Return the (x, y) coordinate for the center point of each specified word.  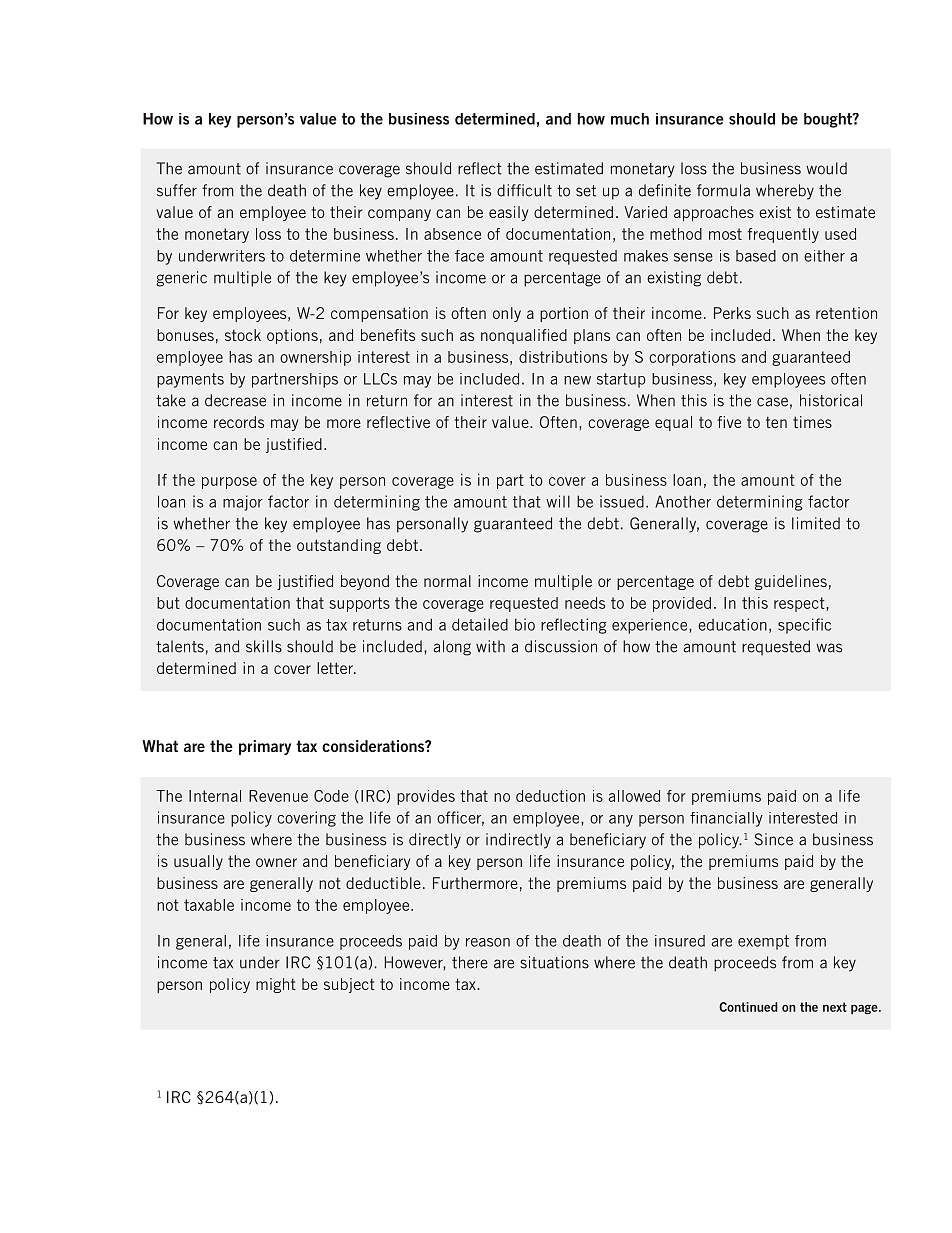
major (243, 503)
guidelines (791, 582)
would (826, 168)
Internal (215, 796)
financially (726, 819)
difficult (524, 190)
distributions (563, 357)
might (276, 985)
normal (447, 581)
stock (243, 335)
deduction (550, 796)
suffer (177, 190)
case (772, 402)
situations (554, 962)
